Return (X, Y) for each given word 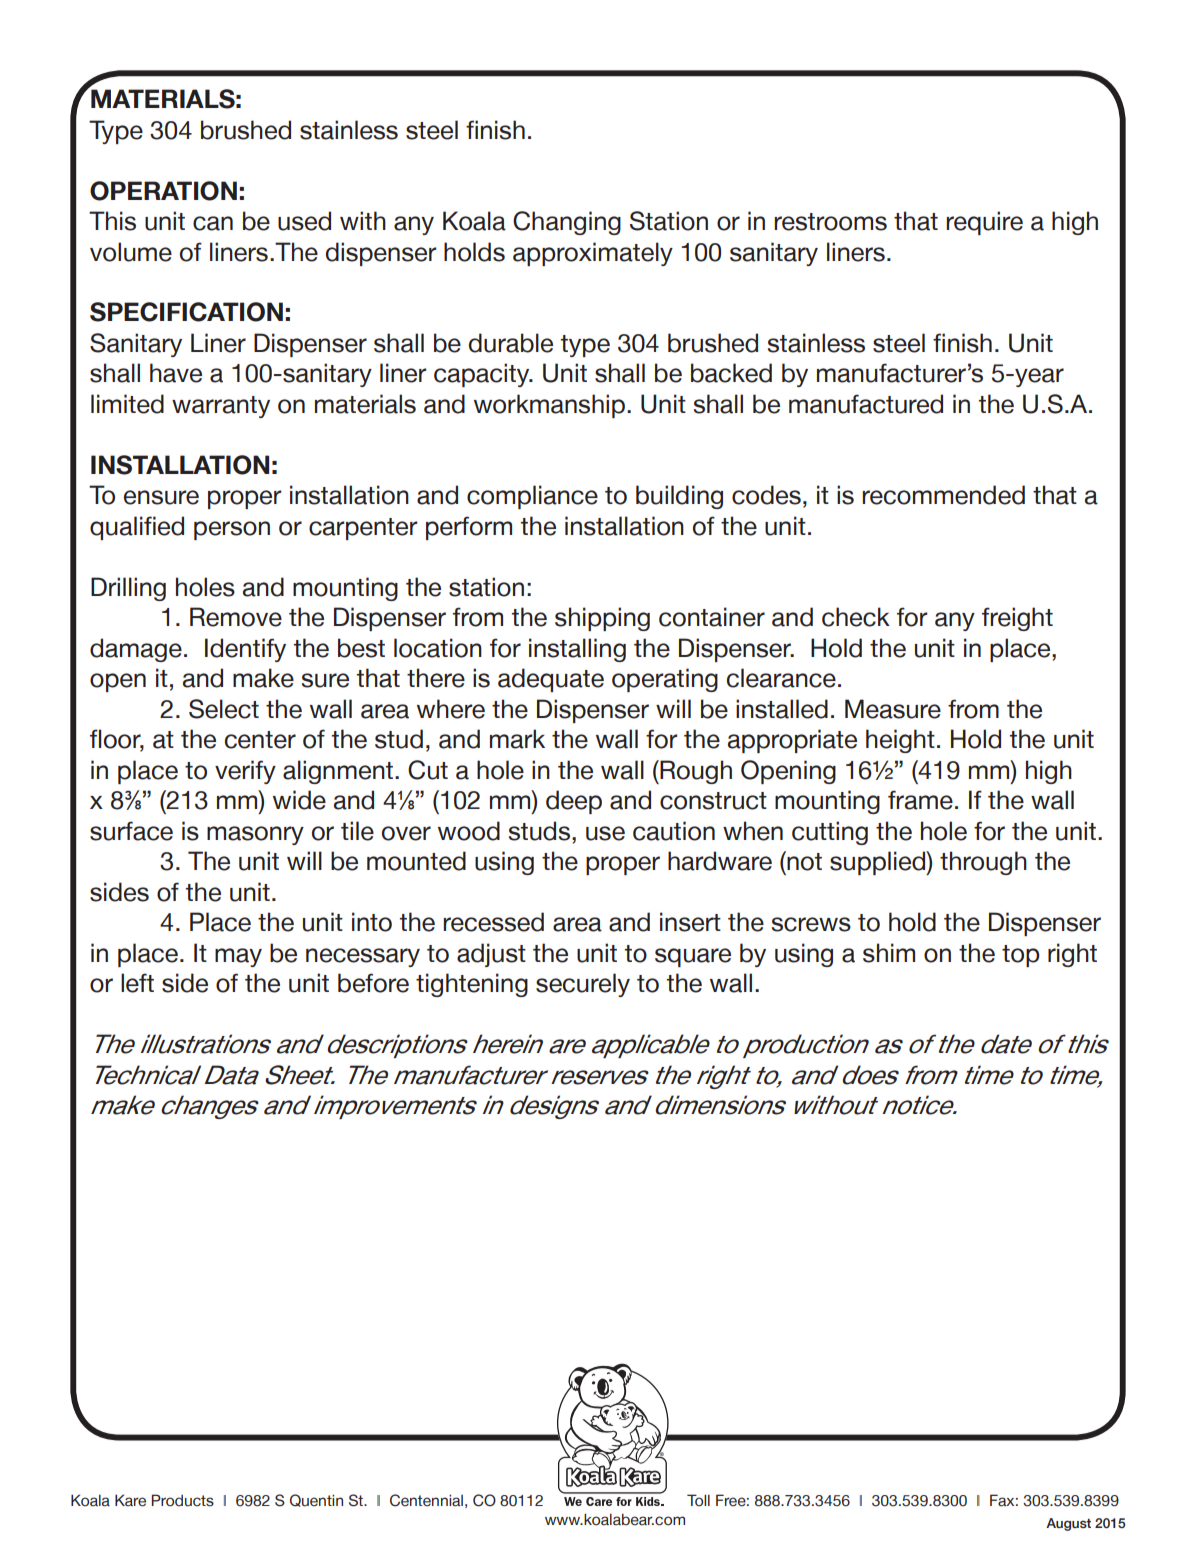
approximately (593, 254)
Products (182, 1500)
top (1021, 956)
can (213, 223)
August (1068, 1524)
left (137, 983)
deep (574, 802)
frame (920, 800)
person (232, 530)
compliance (532, 497)
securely (583, 985)
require (984, 223)
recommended (943, 495)
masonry (255, 835)
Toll (698, 1500)
